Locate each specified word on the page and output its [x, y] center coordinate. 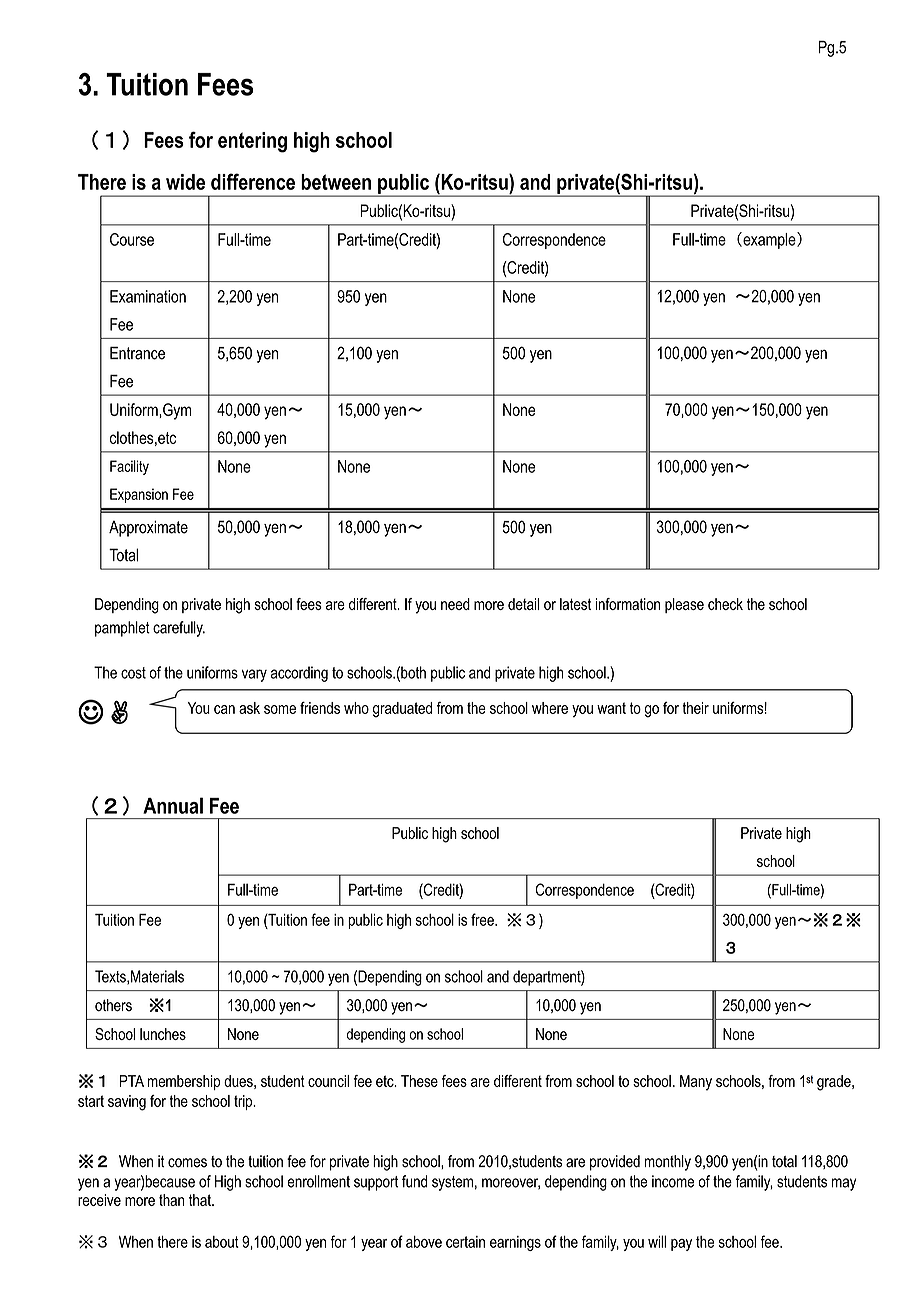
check [725, 604]
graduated [402, 710]
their [695, 708]
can [224, 709]
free [483, 919]
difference [253, 181]
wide [185, 182]
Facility [129, 467]
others [113, 1005]
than [171, 1200]
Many [696, 1083]
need [455, 604]
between [336, 182]
